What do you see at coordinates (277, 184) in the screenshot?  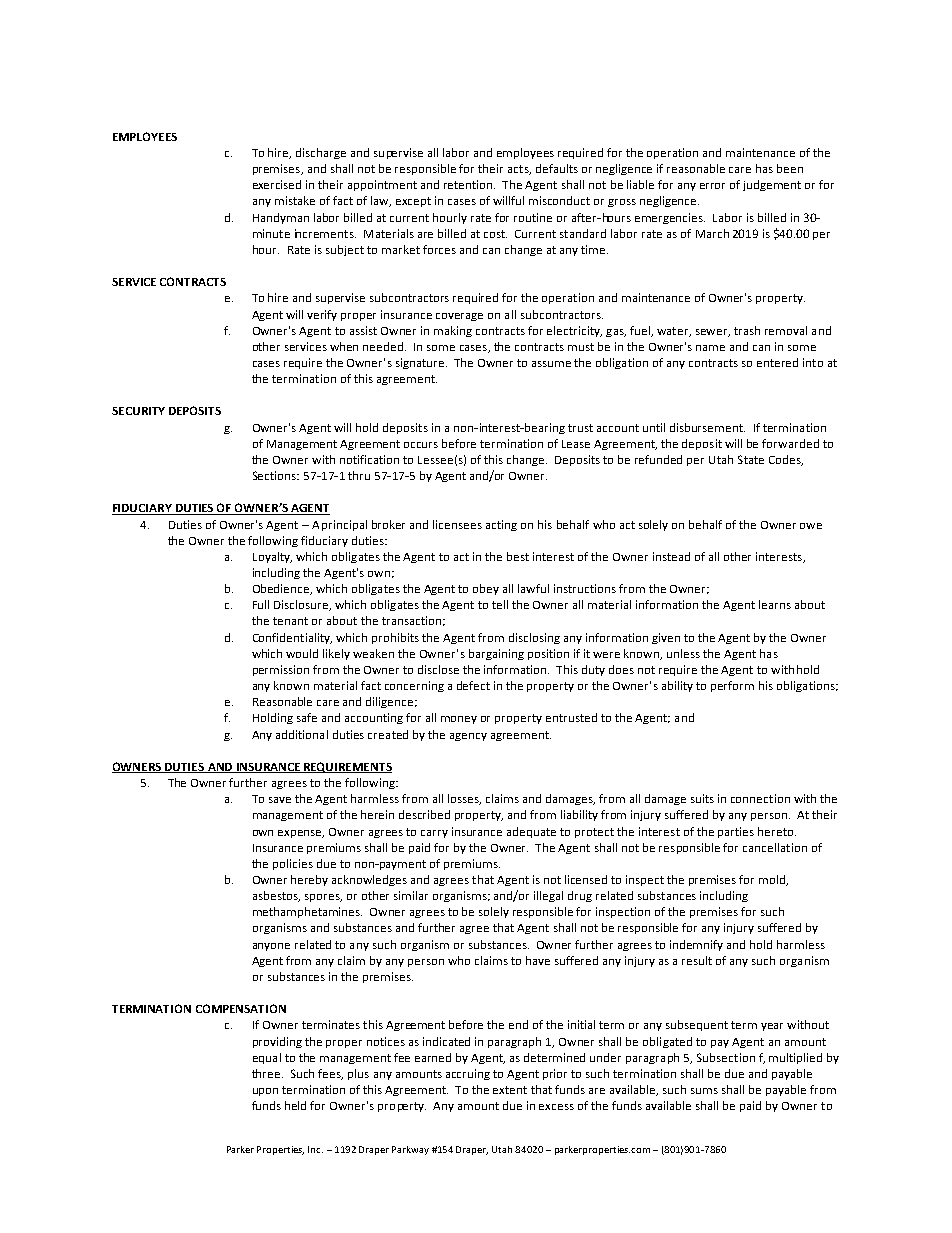 I see `exercised` at bounding box center [277, 184].
